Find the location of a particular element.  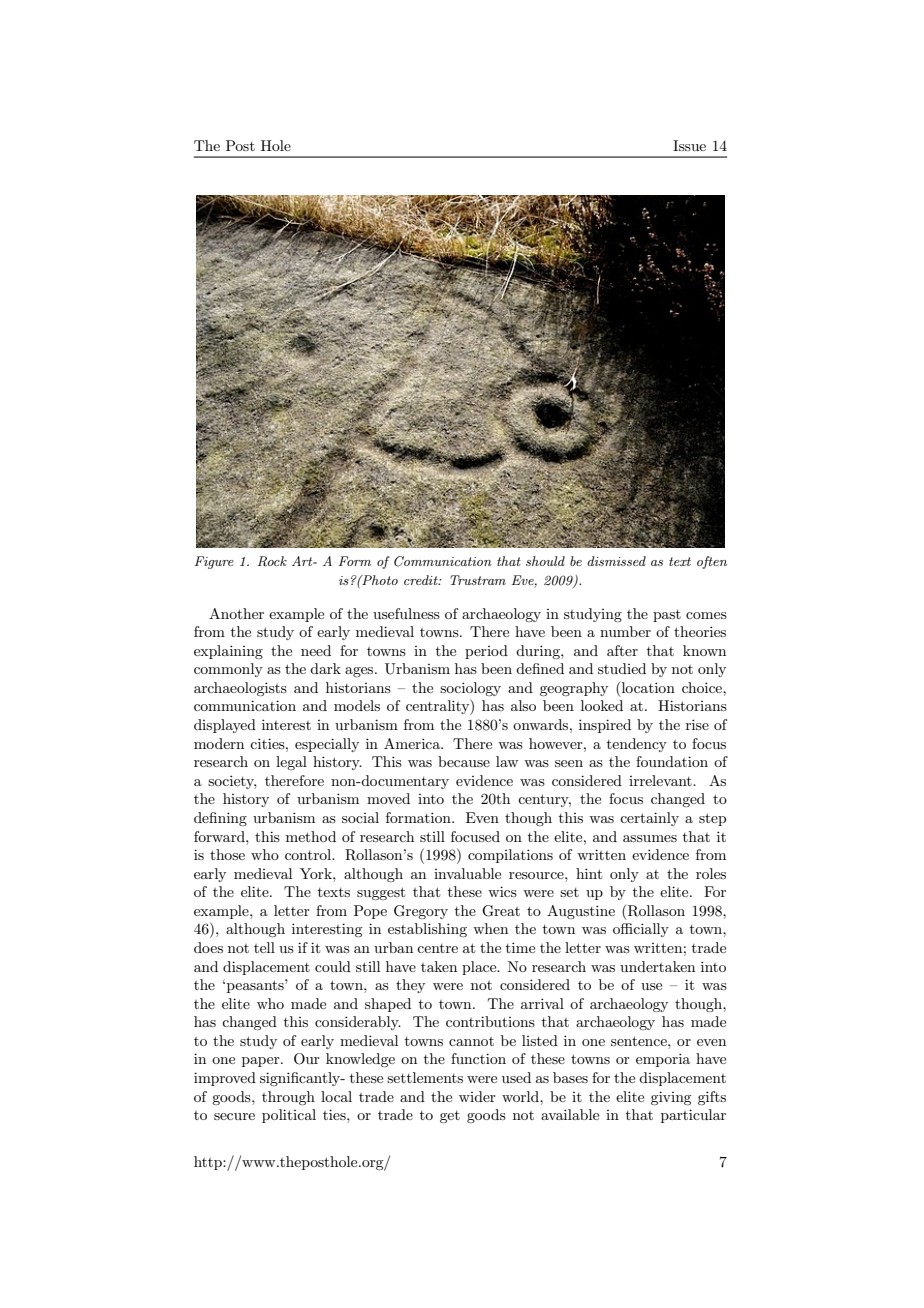

control is located at coordinates (309, 854).
